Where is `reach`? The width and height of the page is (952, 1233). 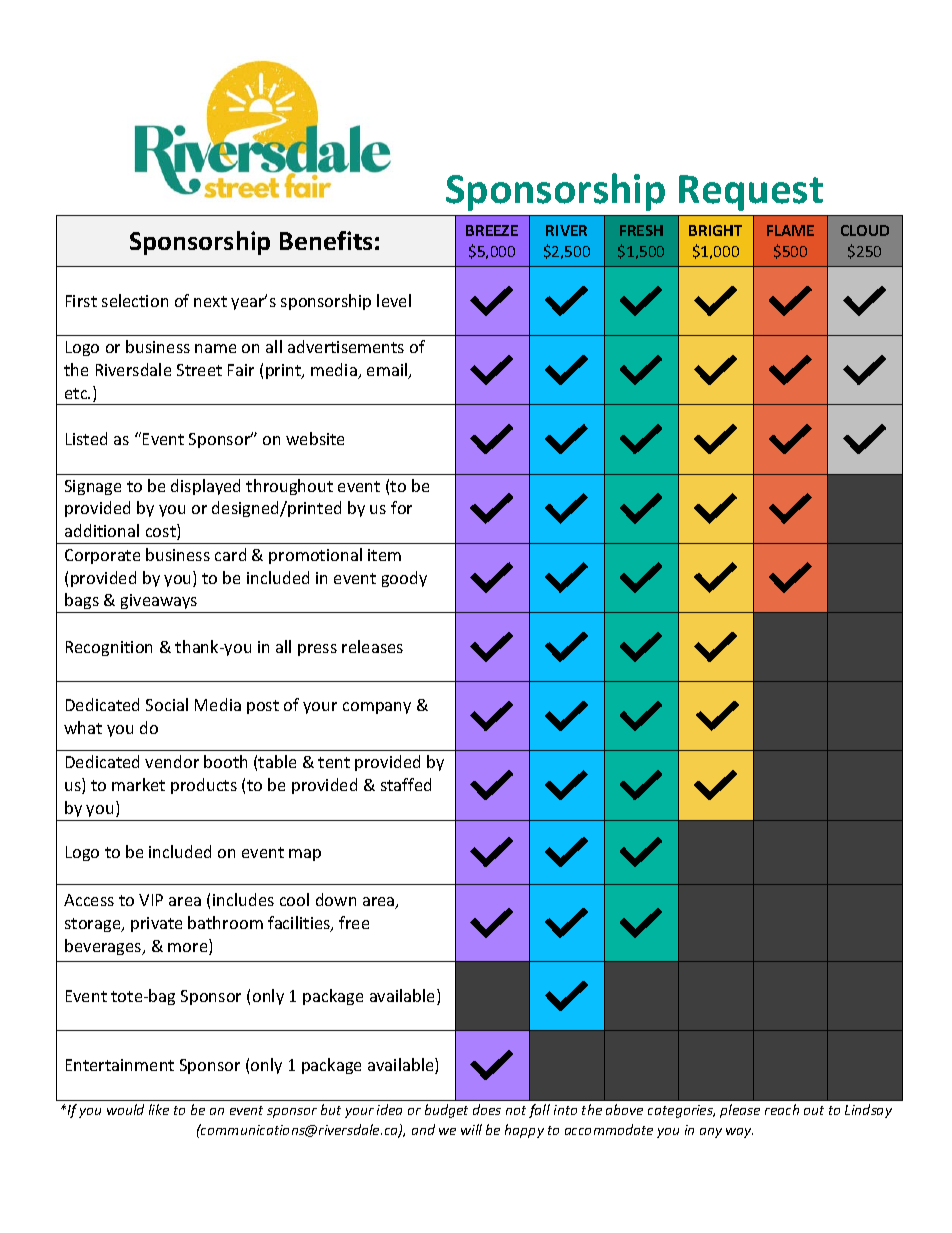
reach is located at coordinates (782, 1109).
